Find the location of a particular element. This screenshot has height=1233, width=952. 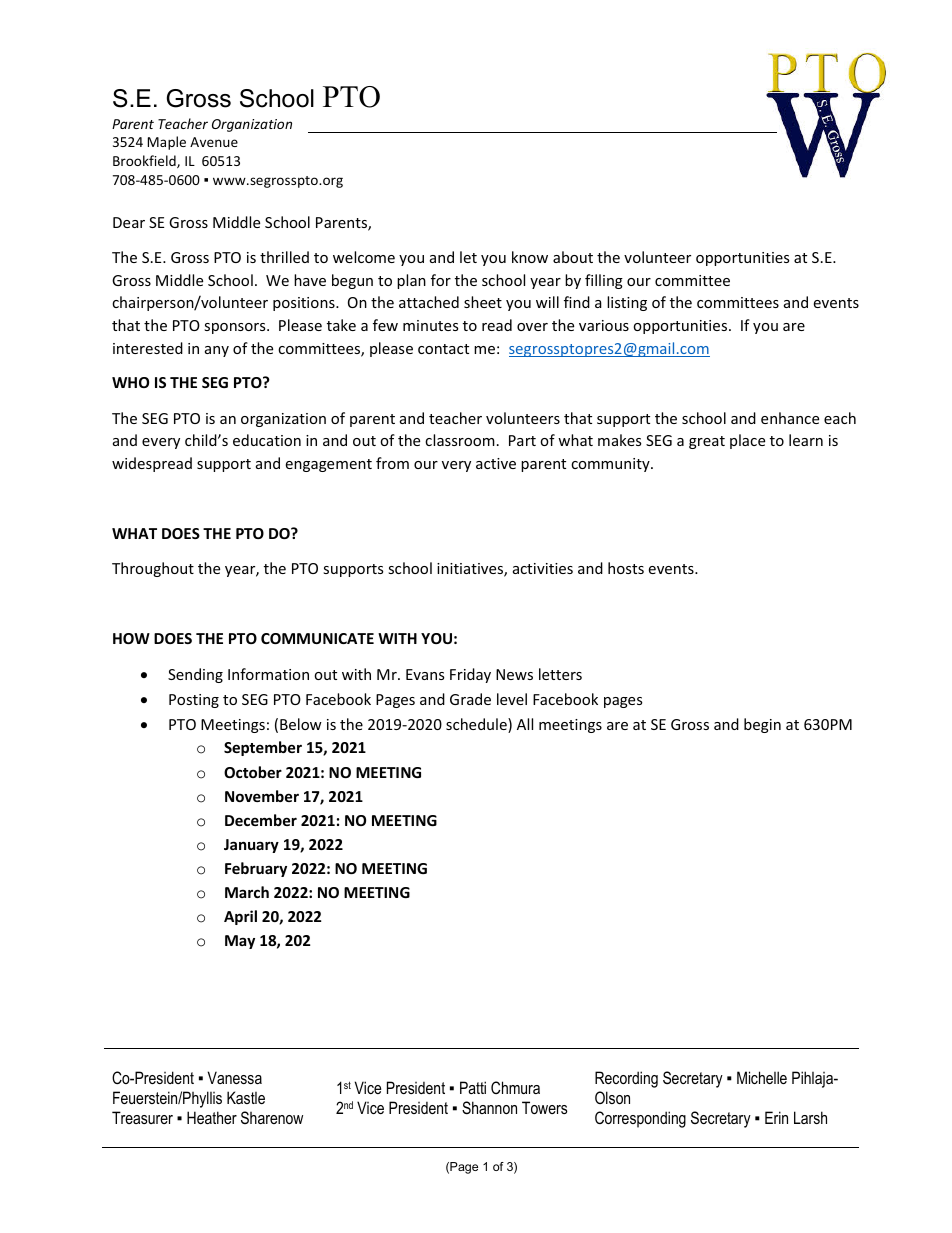

education is located at coordinates (267, 440).
